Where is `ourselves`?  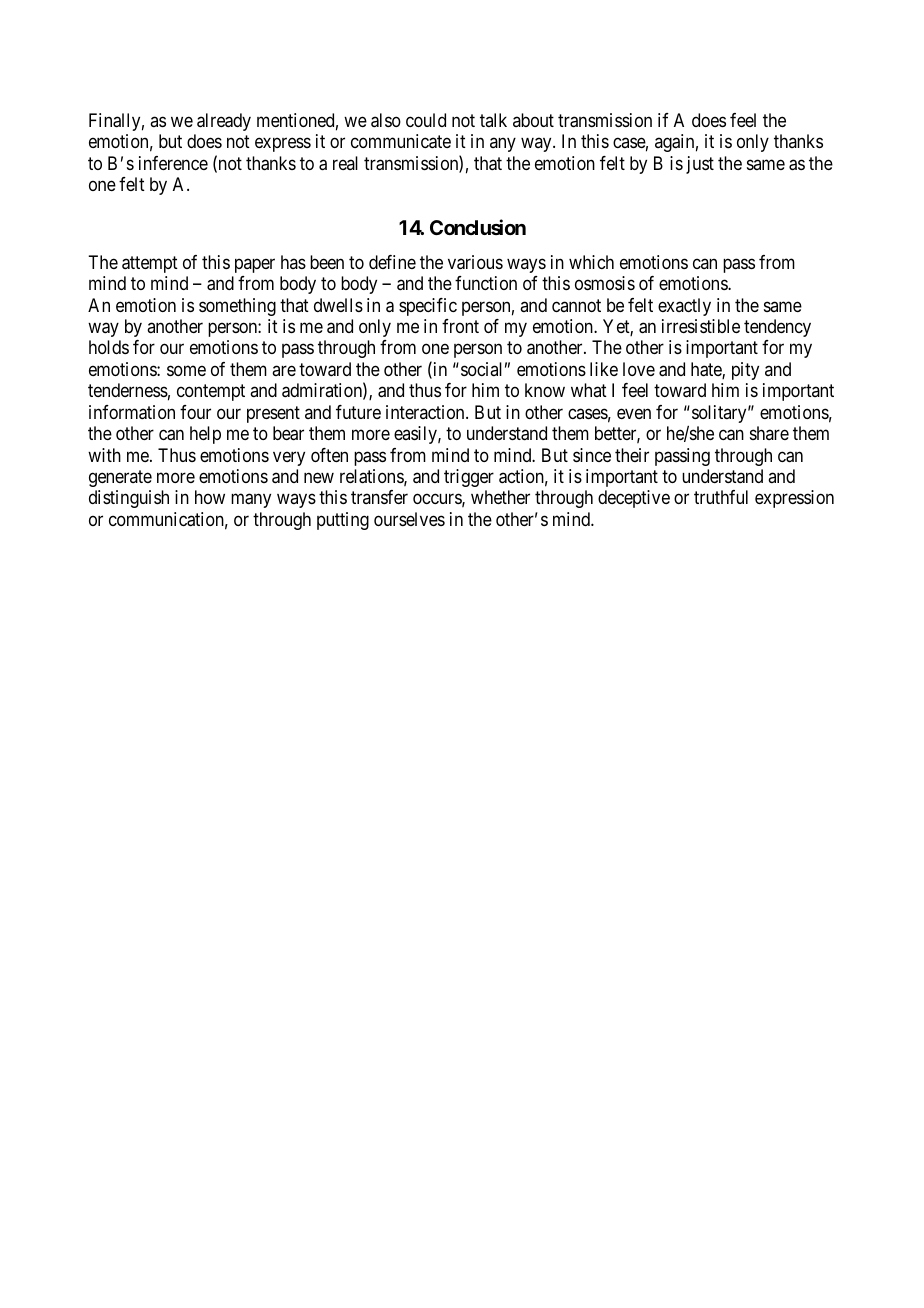
ourselves is located at coordinates (409, 519).
